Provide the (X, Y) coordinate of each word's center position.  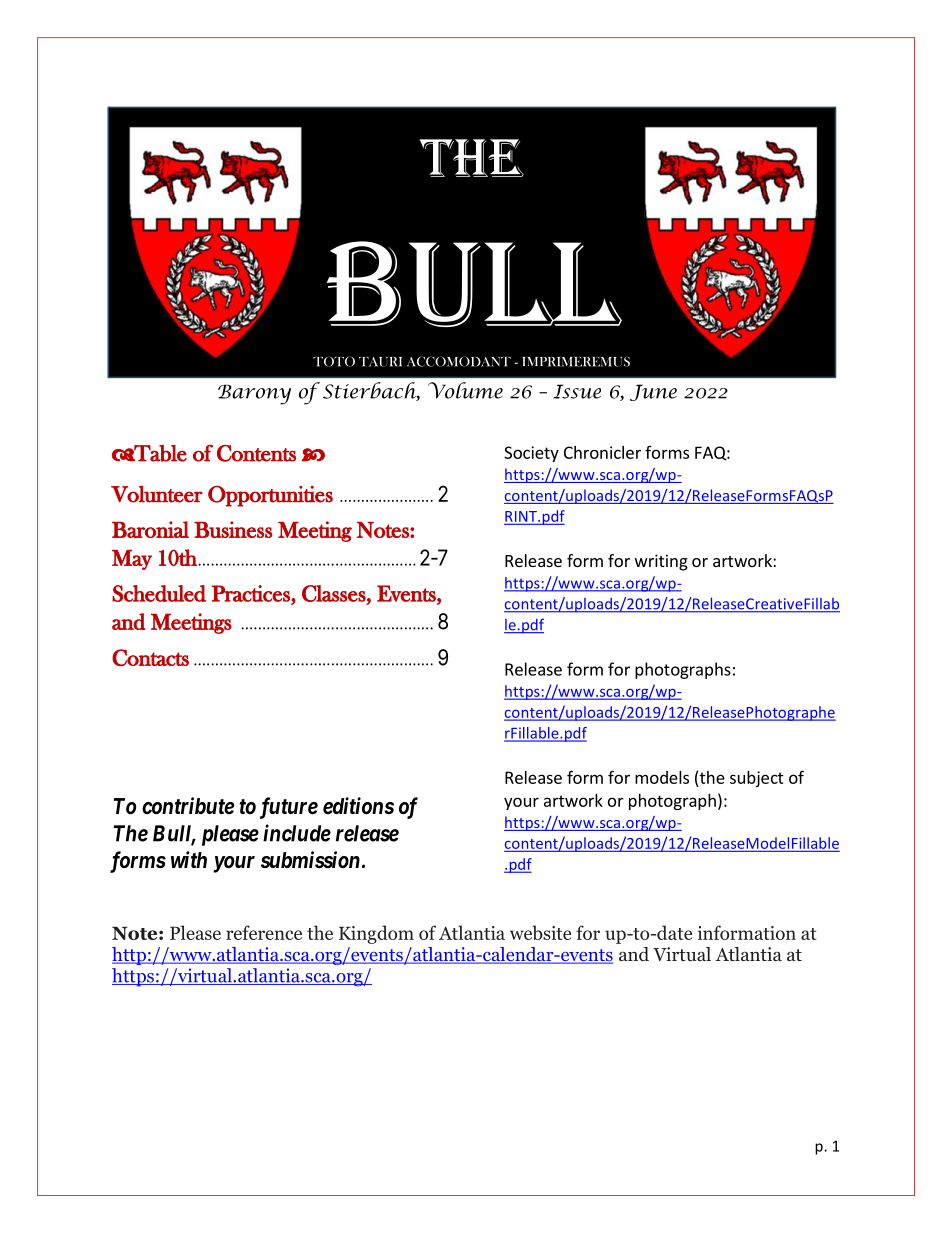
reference (264, 932)
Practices (252, 594)
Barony (254, 394)
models (662, 777)
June (653, 392)
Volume (465, 390)
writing (661, 562)
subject (757, 779)
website (540, 932)
